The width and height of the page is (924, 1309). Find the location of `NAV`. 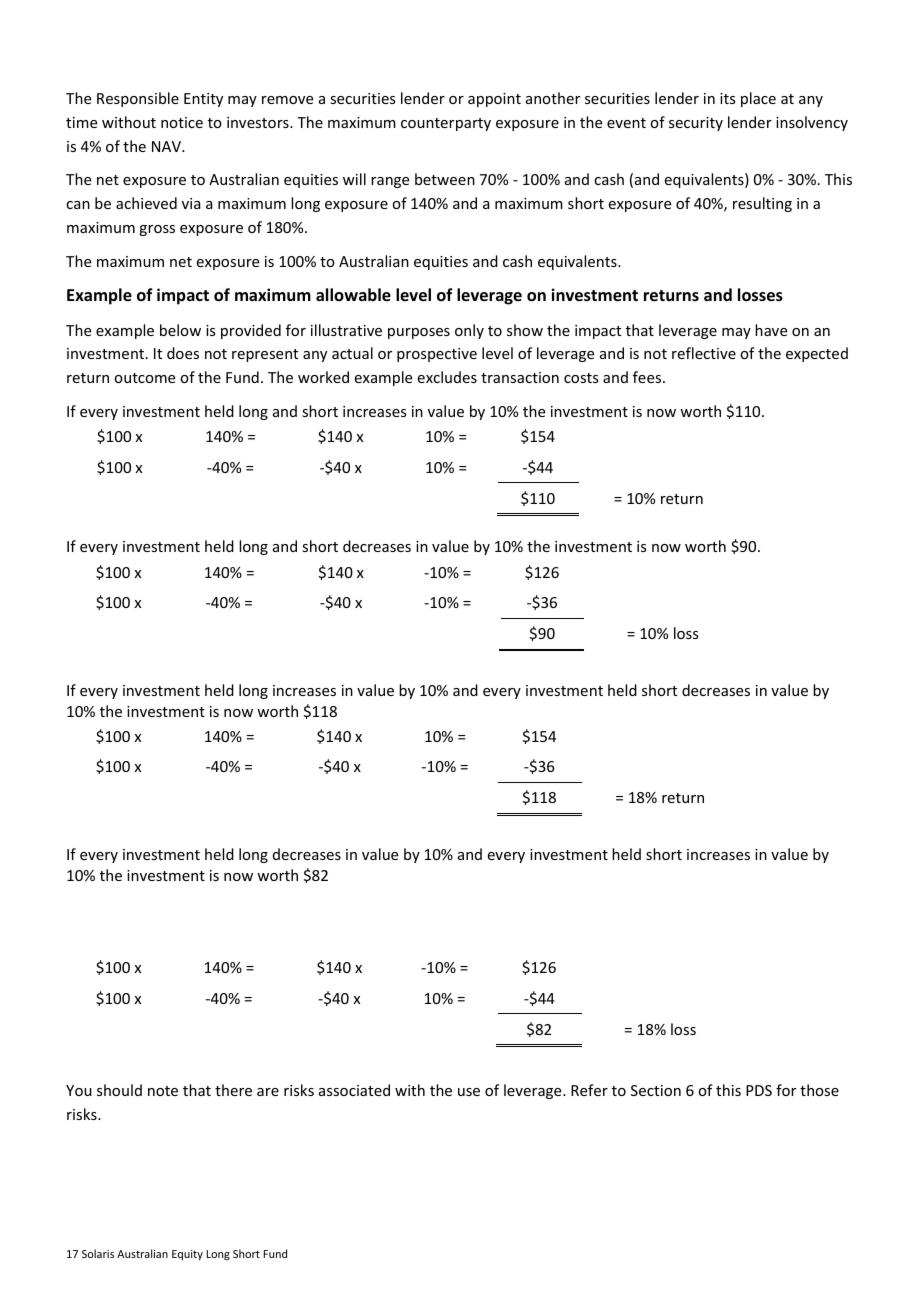

NAV is located at coordinates (168, 146).
